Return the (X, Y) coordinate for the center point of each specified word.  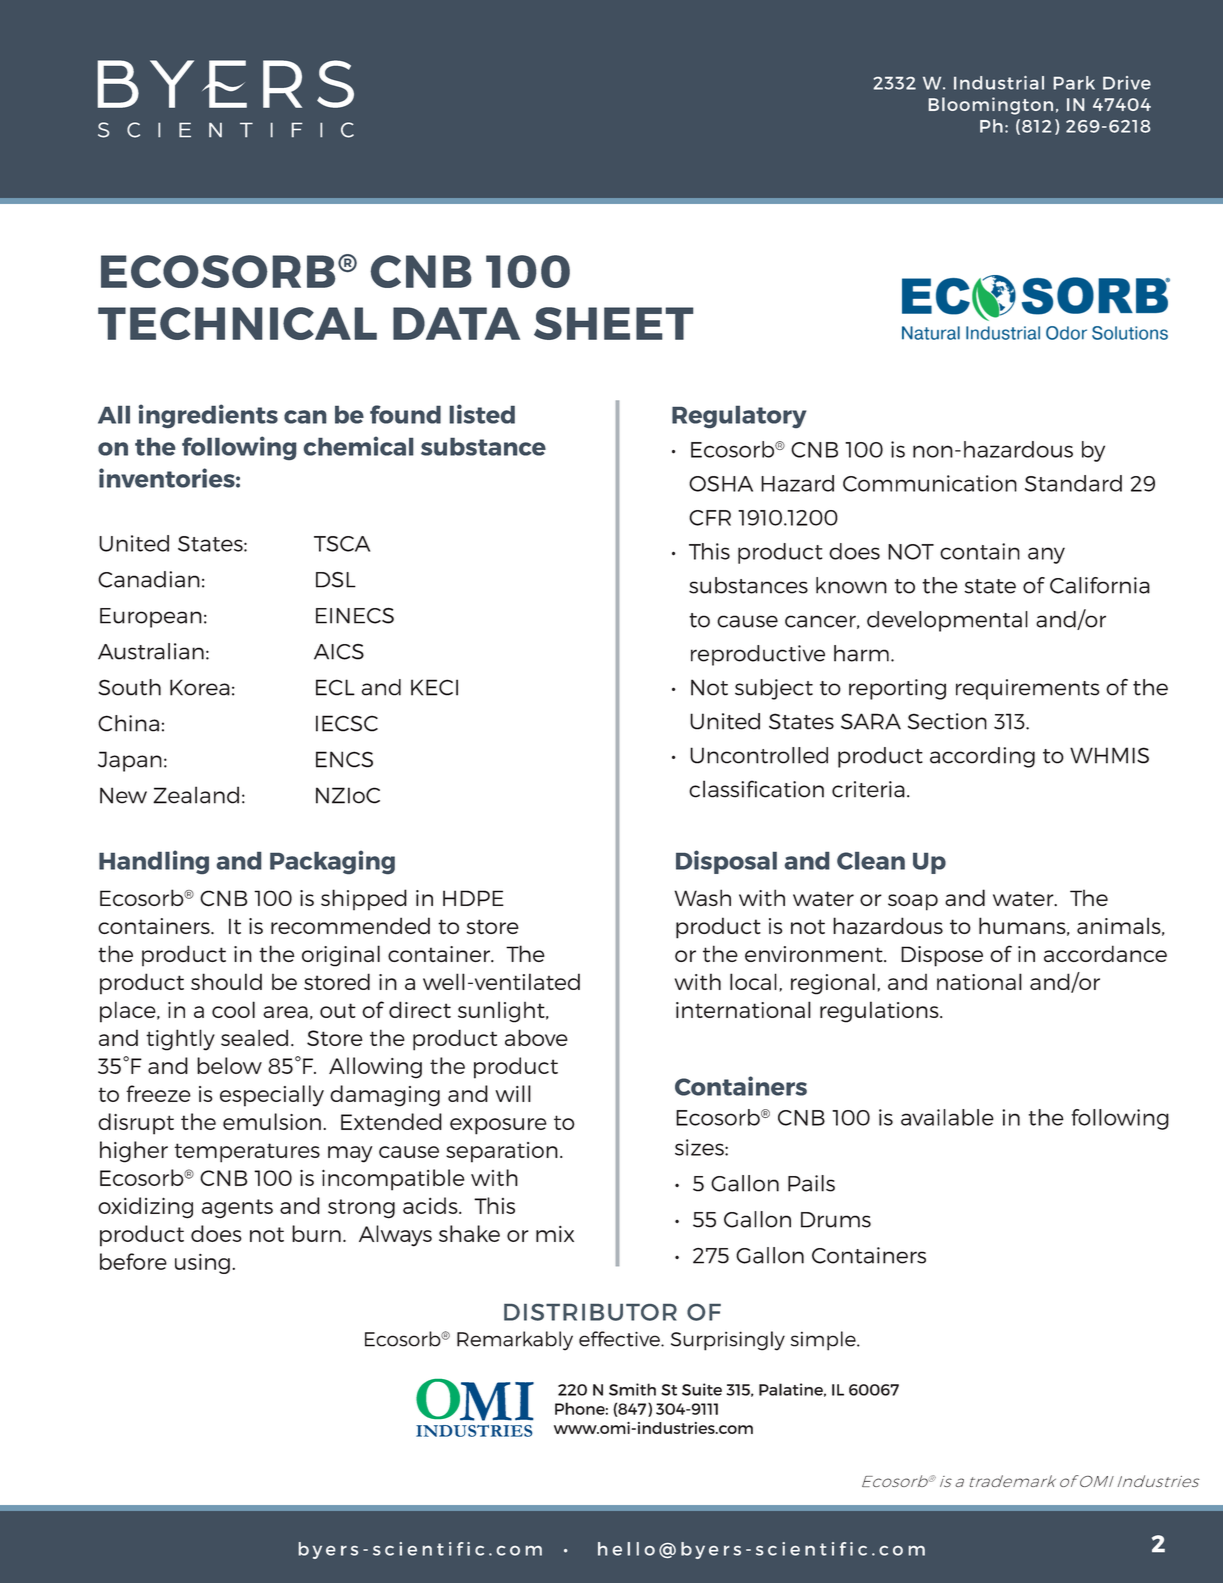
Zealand (196, 795)
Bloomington (991, 106)
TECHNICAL (237, 323)
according (982, 757)
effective (620, 1339)
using (202, 1263)
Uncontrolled (759, 755)
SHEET (614, 323)
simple (824, 1341)
